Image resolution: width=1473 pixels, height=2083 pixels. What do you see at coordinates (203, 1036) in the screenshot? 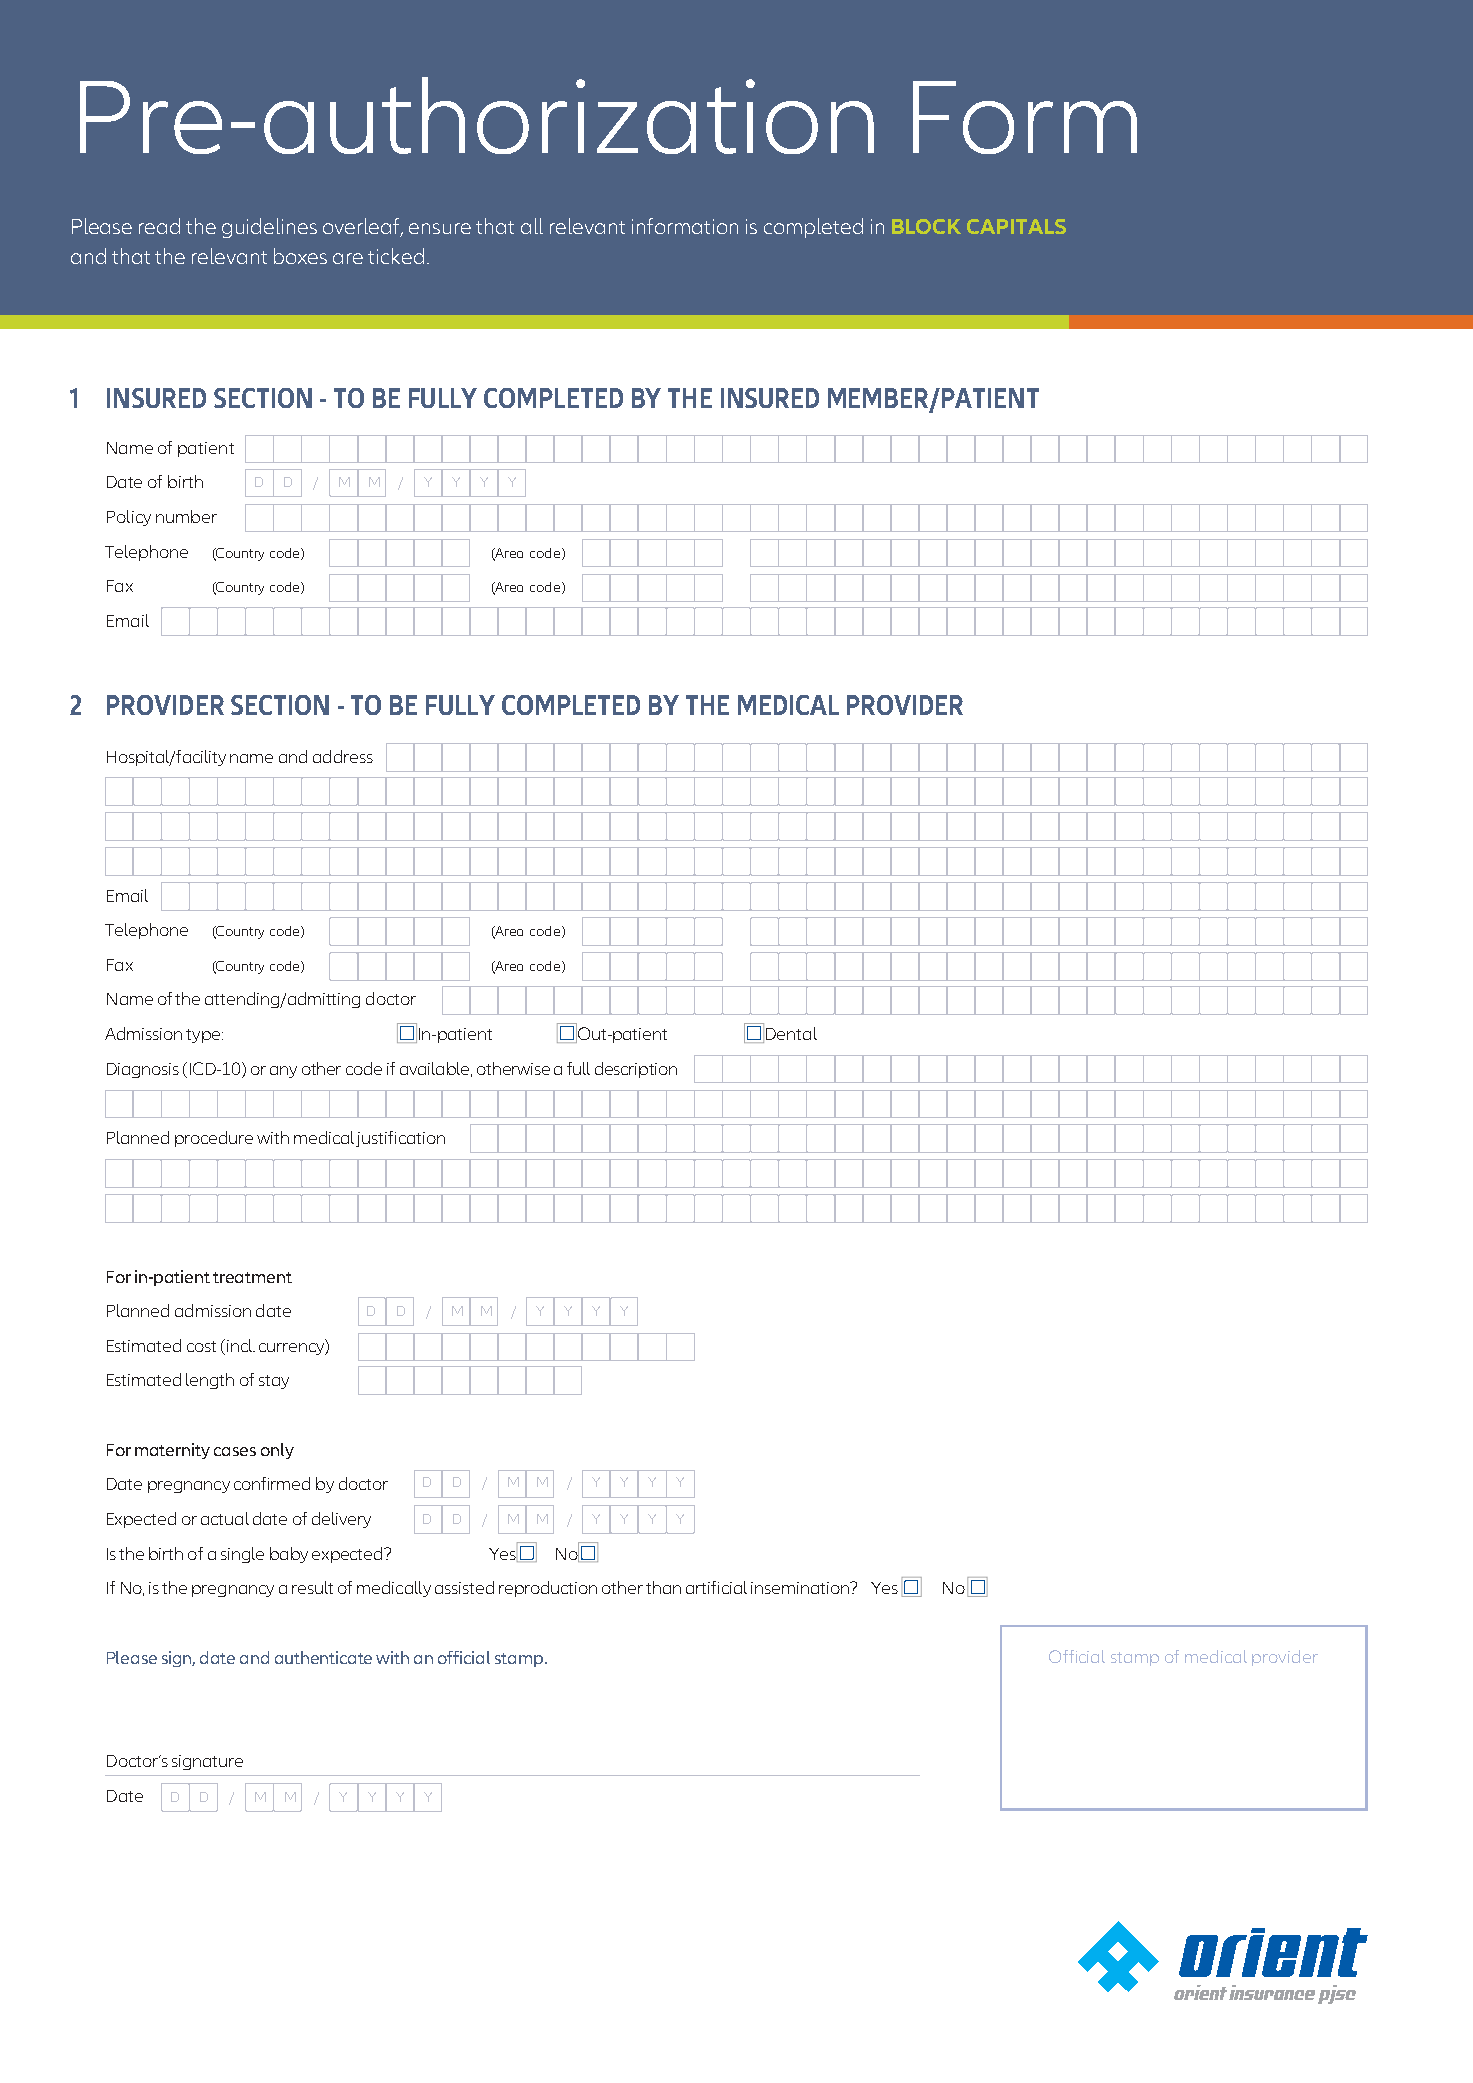
I see `type` at bounding box center [203, 1036].
